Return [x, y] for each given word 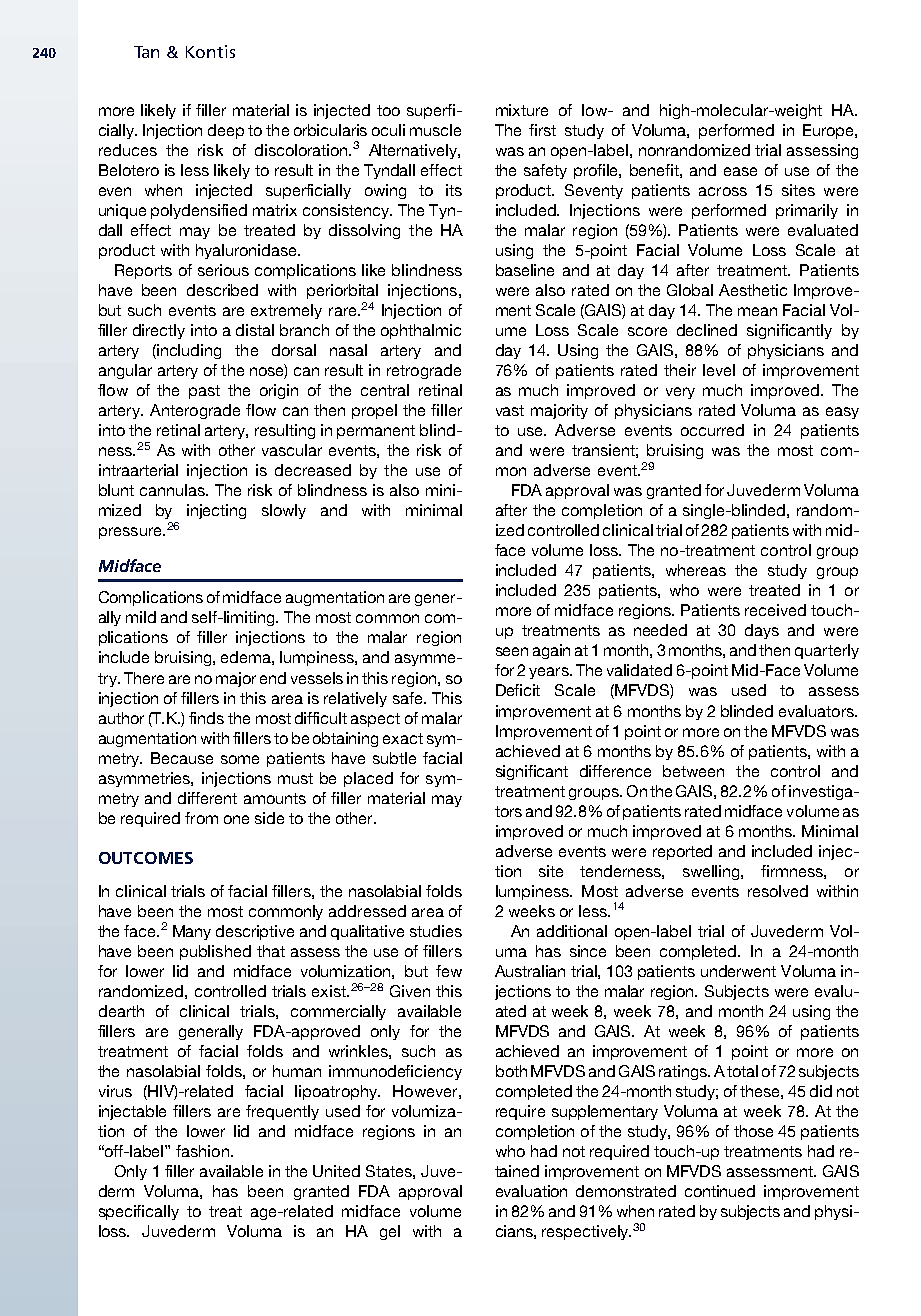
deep [226, 131]
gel [390, 1232]
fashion [202, 1151]
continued [720, 1191]
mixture [522, 110]
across [723, 191]
